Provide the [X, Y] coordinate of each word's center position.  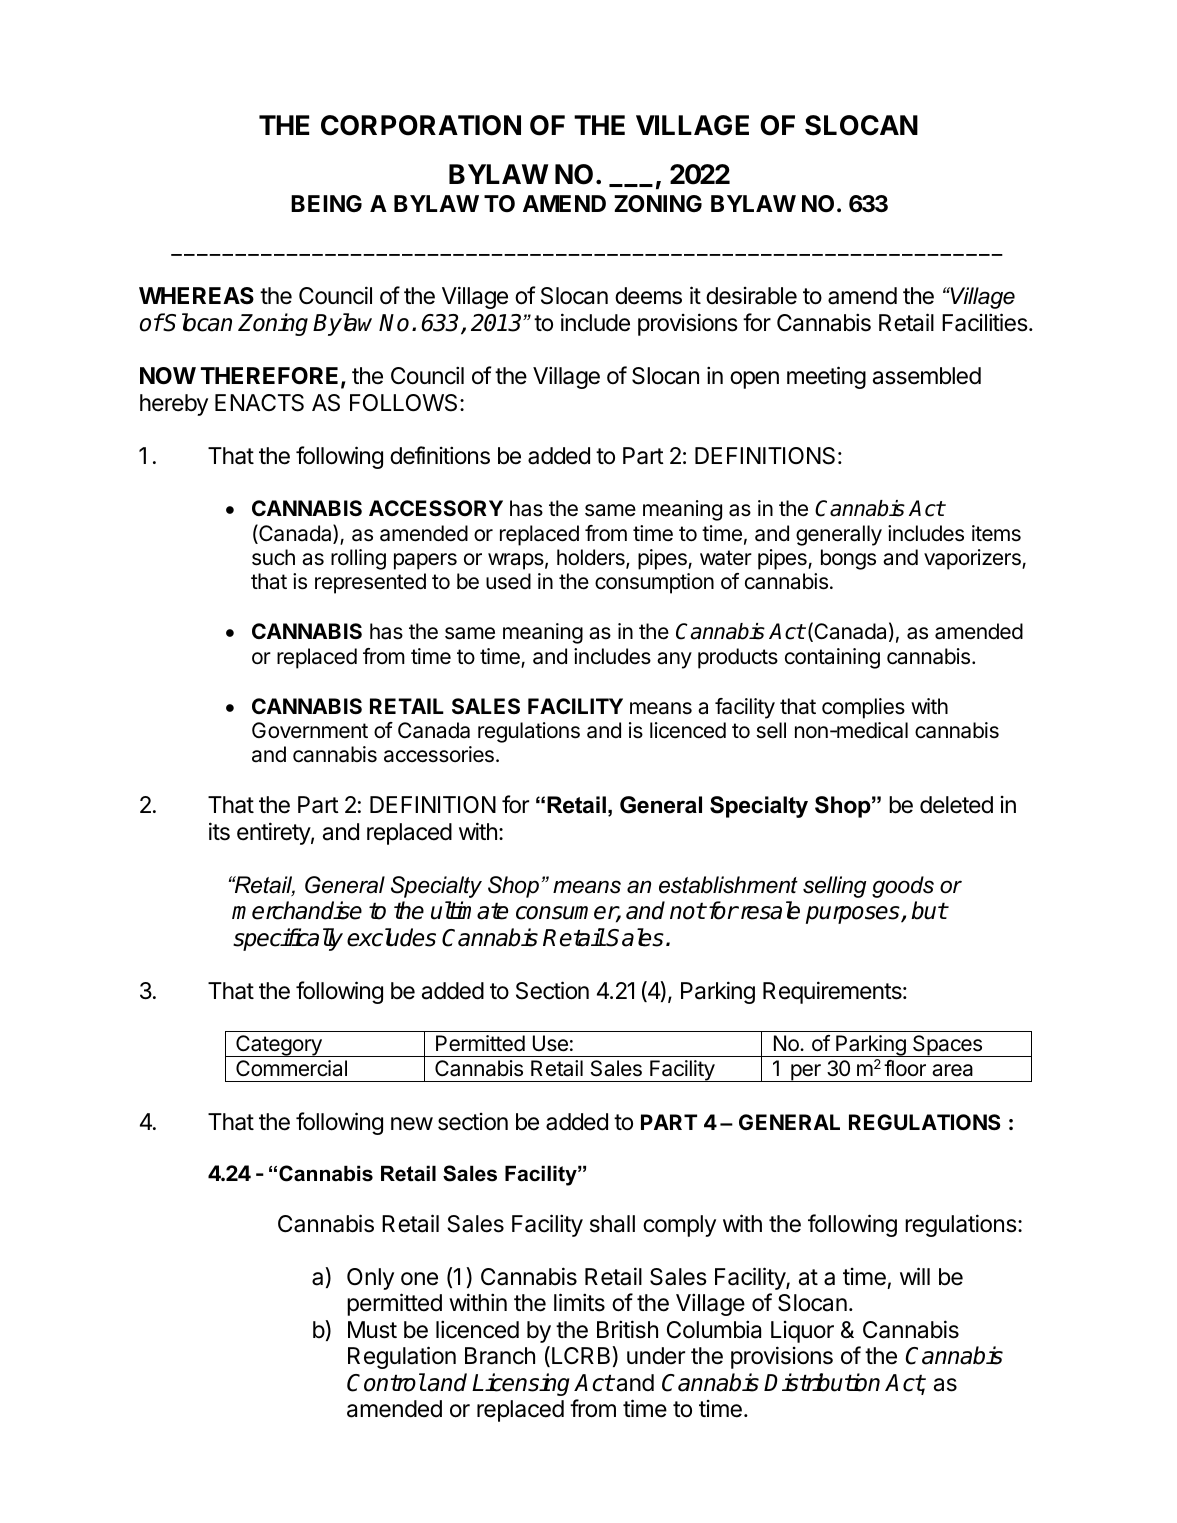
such [273, 557]
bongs [848, 559]
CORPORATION [421, 125]
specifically [288, 939]
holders [592, 558]
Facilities [985, 322]
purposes [854, 915]
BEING [326, 203]
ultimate [469, 910]
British [627, 1329]
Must [372, 1330]
